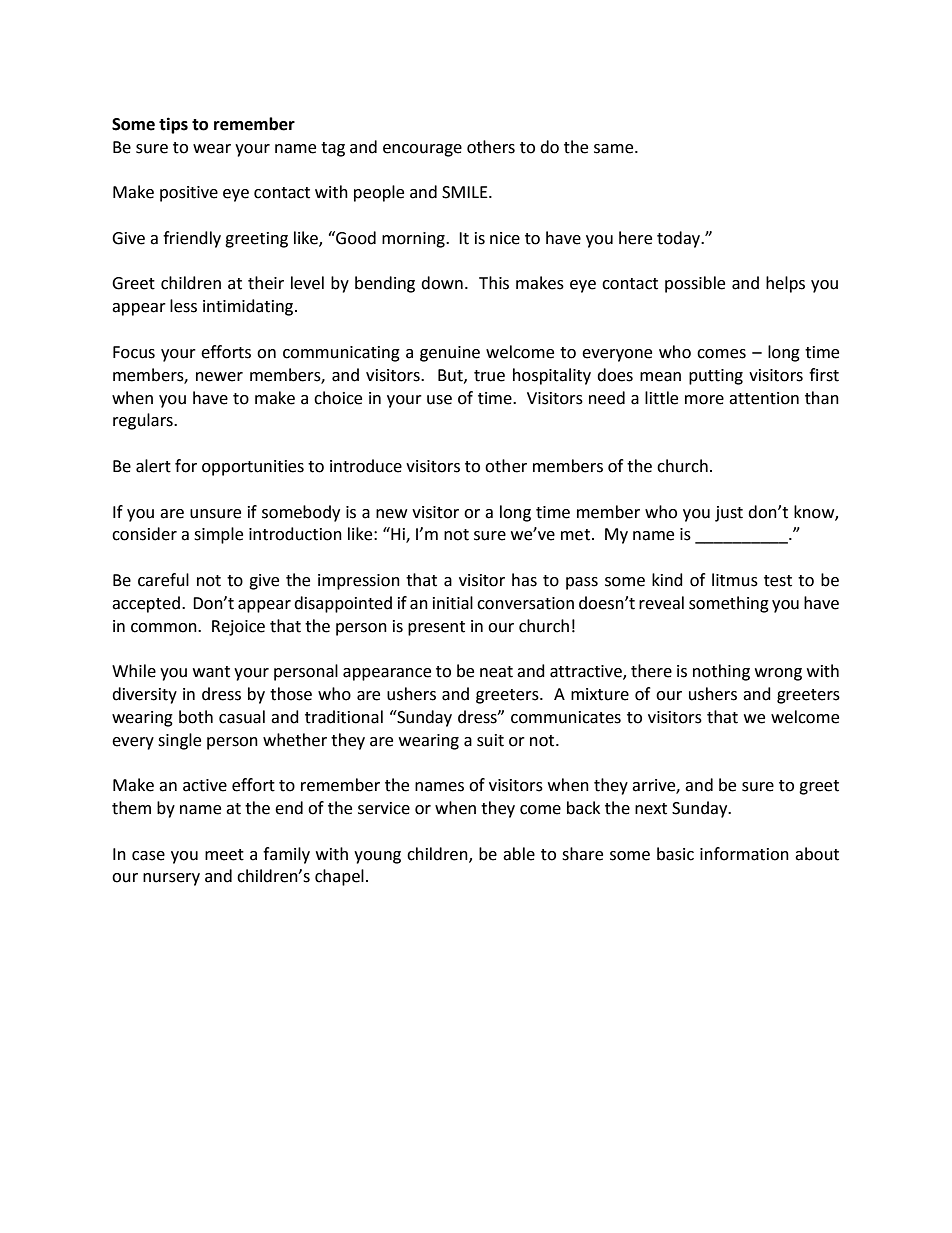  What do you see at coordinates (615, 149) in the document?
I see `same` at bounding box center [615, 149].
